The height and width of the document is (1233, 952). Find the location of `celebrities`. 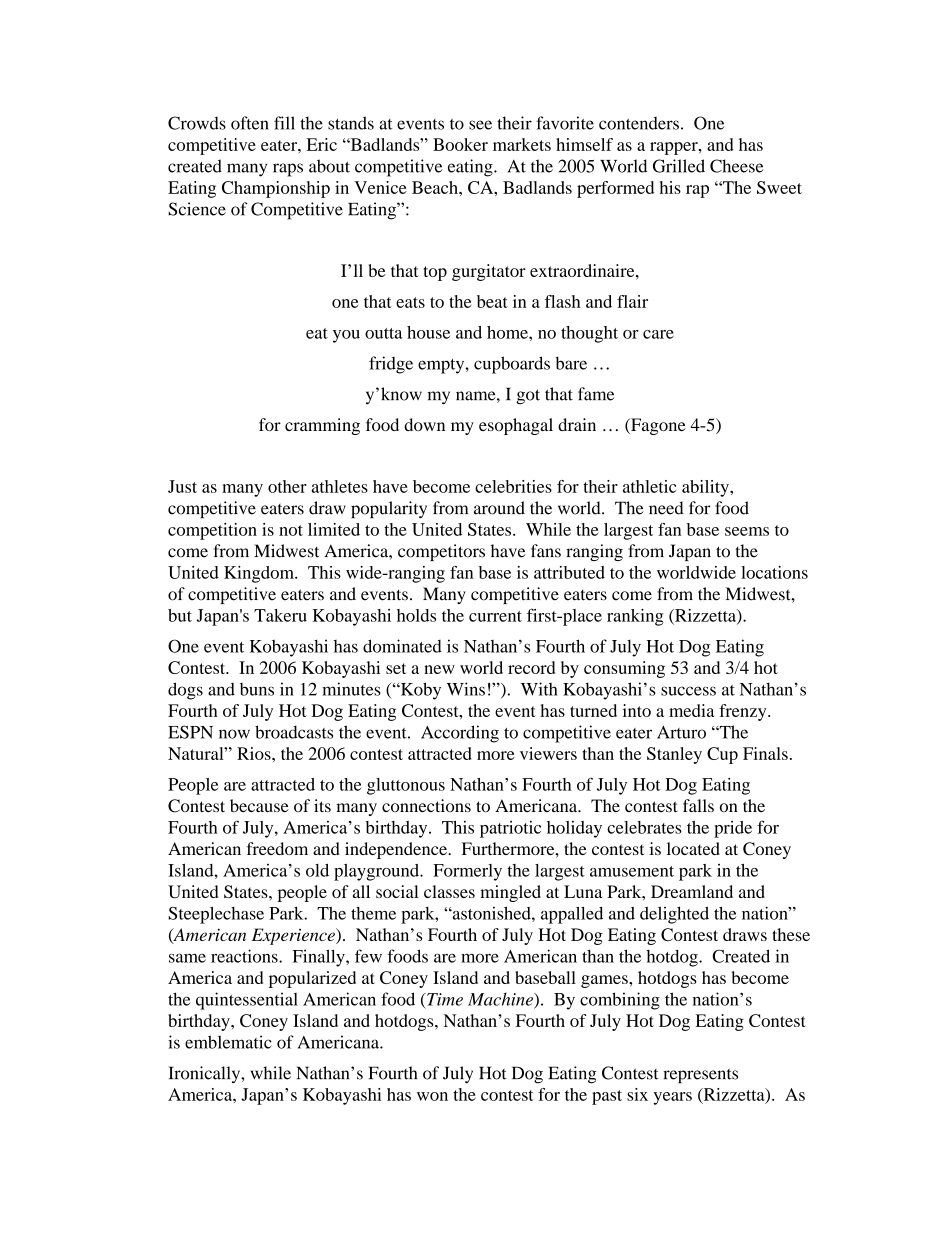

celebrities is located at coordinates (513, 486).
